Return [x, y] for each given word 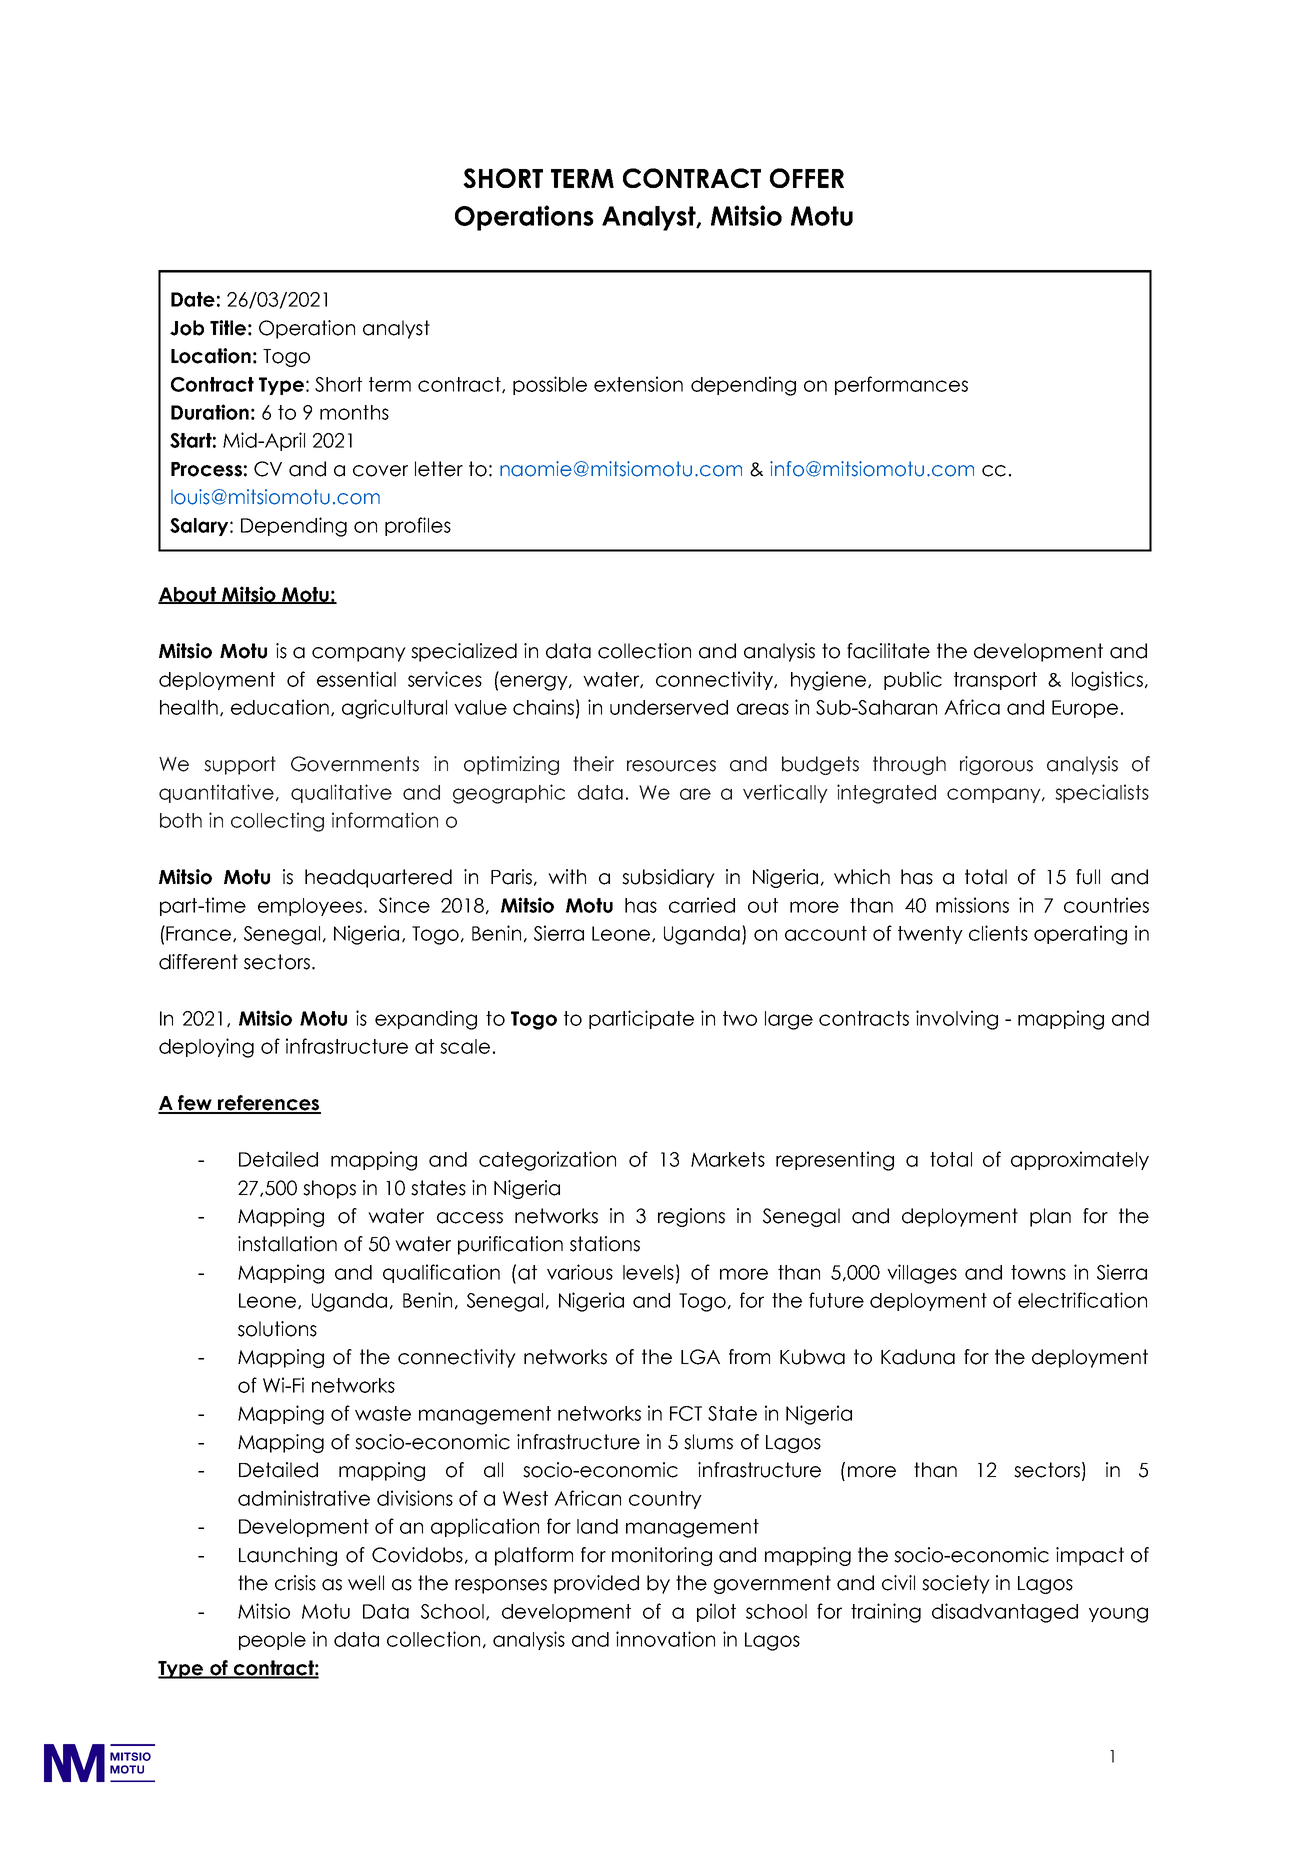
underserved [669, 707]
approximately [1080, 1160]
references [268, 1104]
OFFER [807, 178]
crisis [295, 1583]
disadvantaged [1005, 1613]
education [281, 707]
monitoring [662, 1556]
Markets [728, 1159]
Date [193, 299]
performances [901, 385]
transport [995, 681]
